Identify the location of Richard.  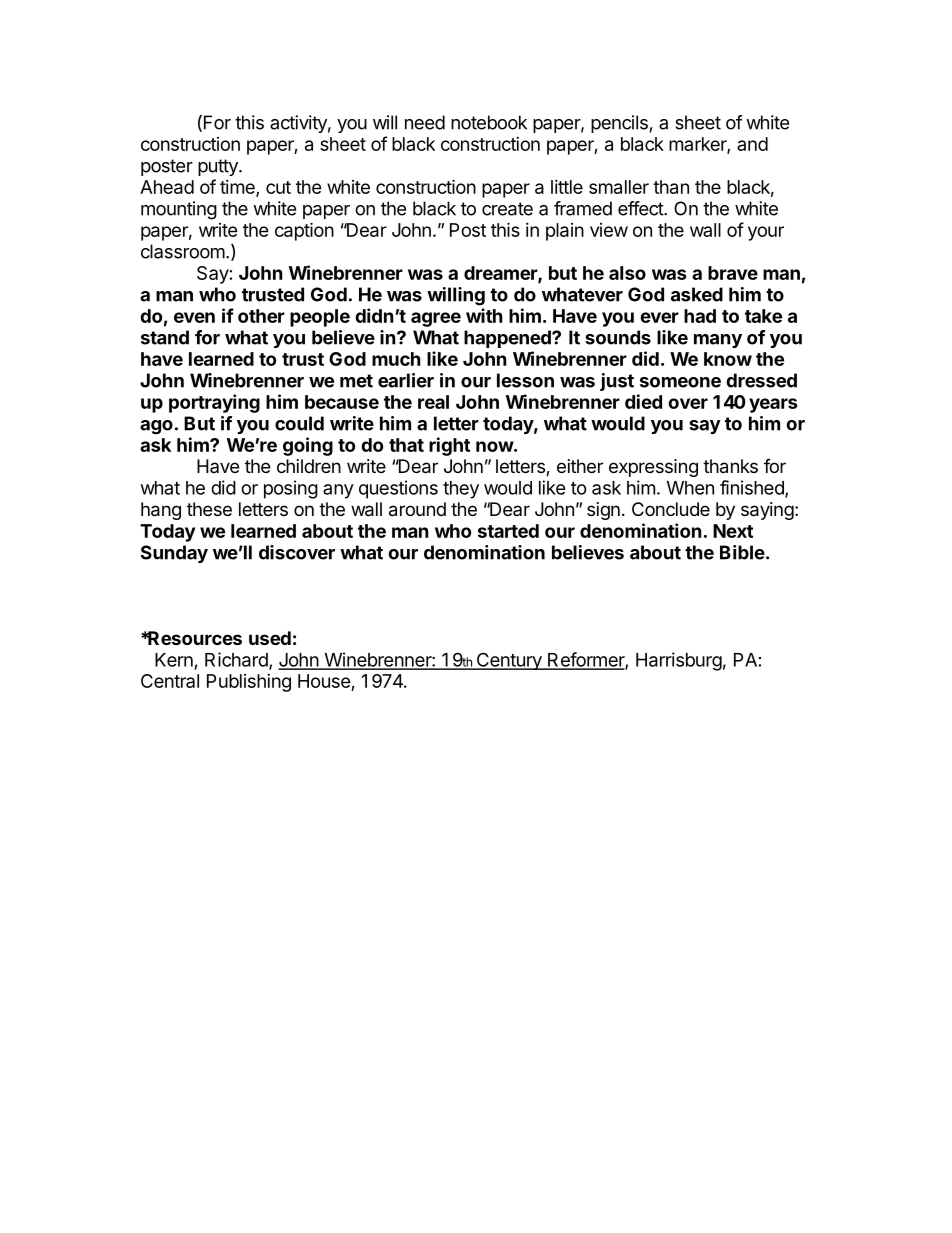
(237, 660).
